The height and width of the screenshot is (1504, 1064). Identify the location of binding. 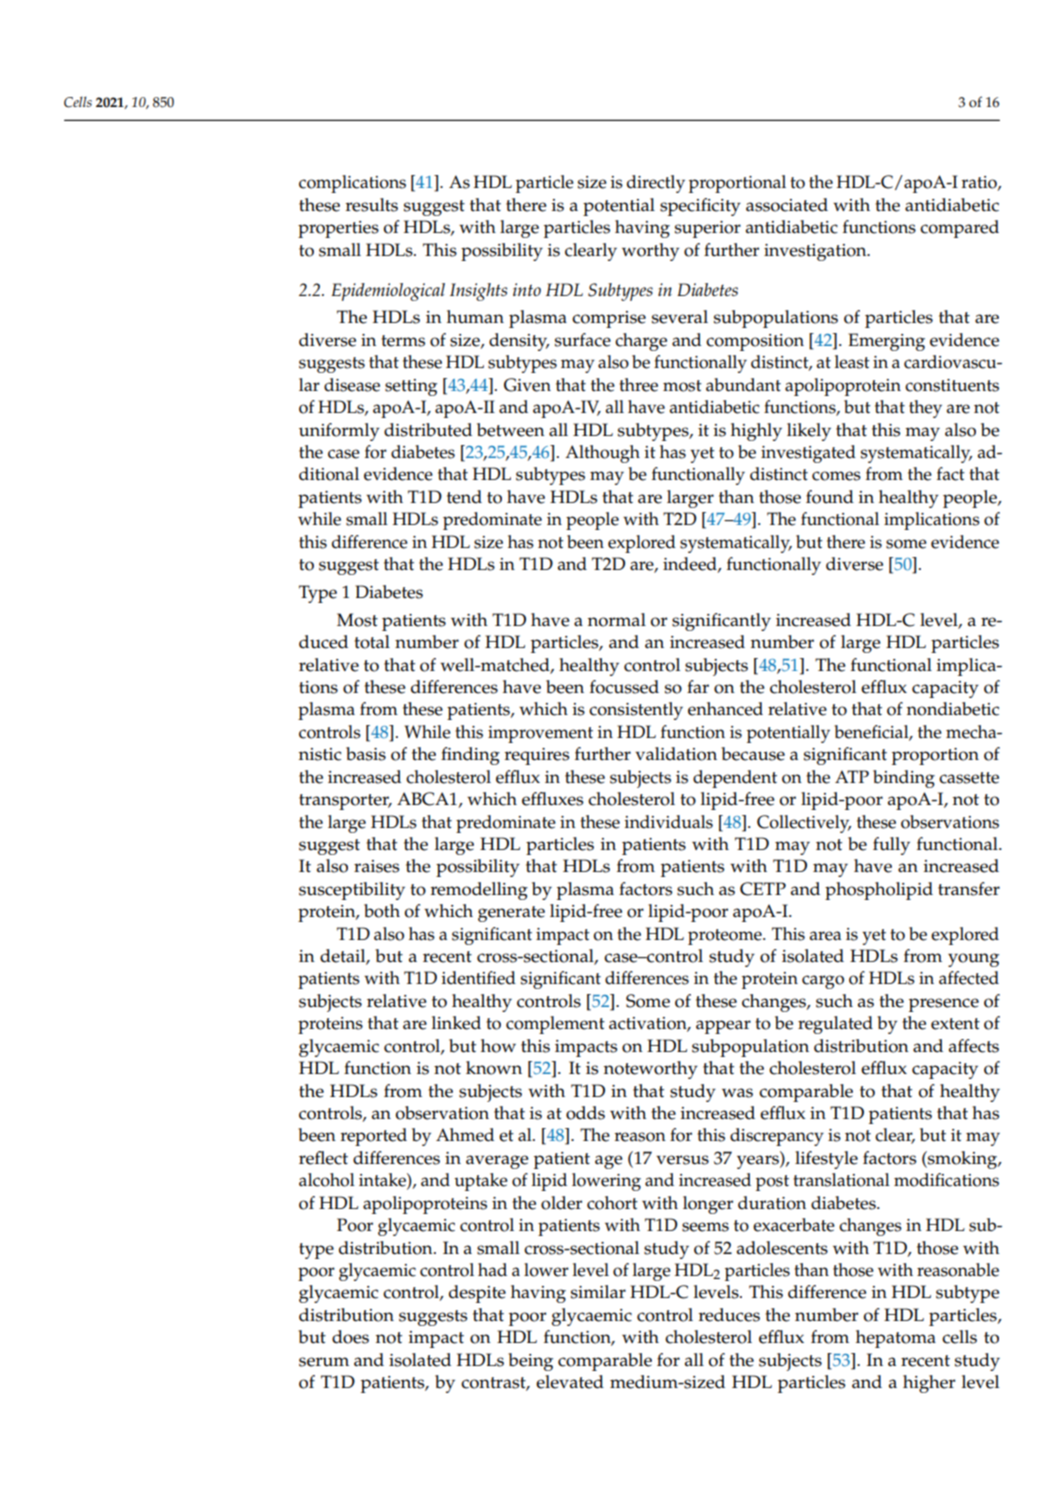
(904, 779).
